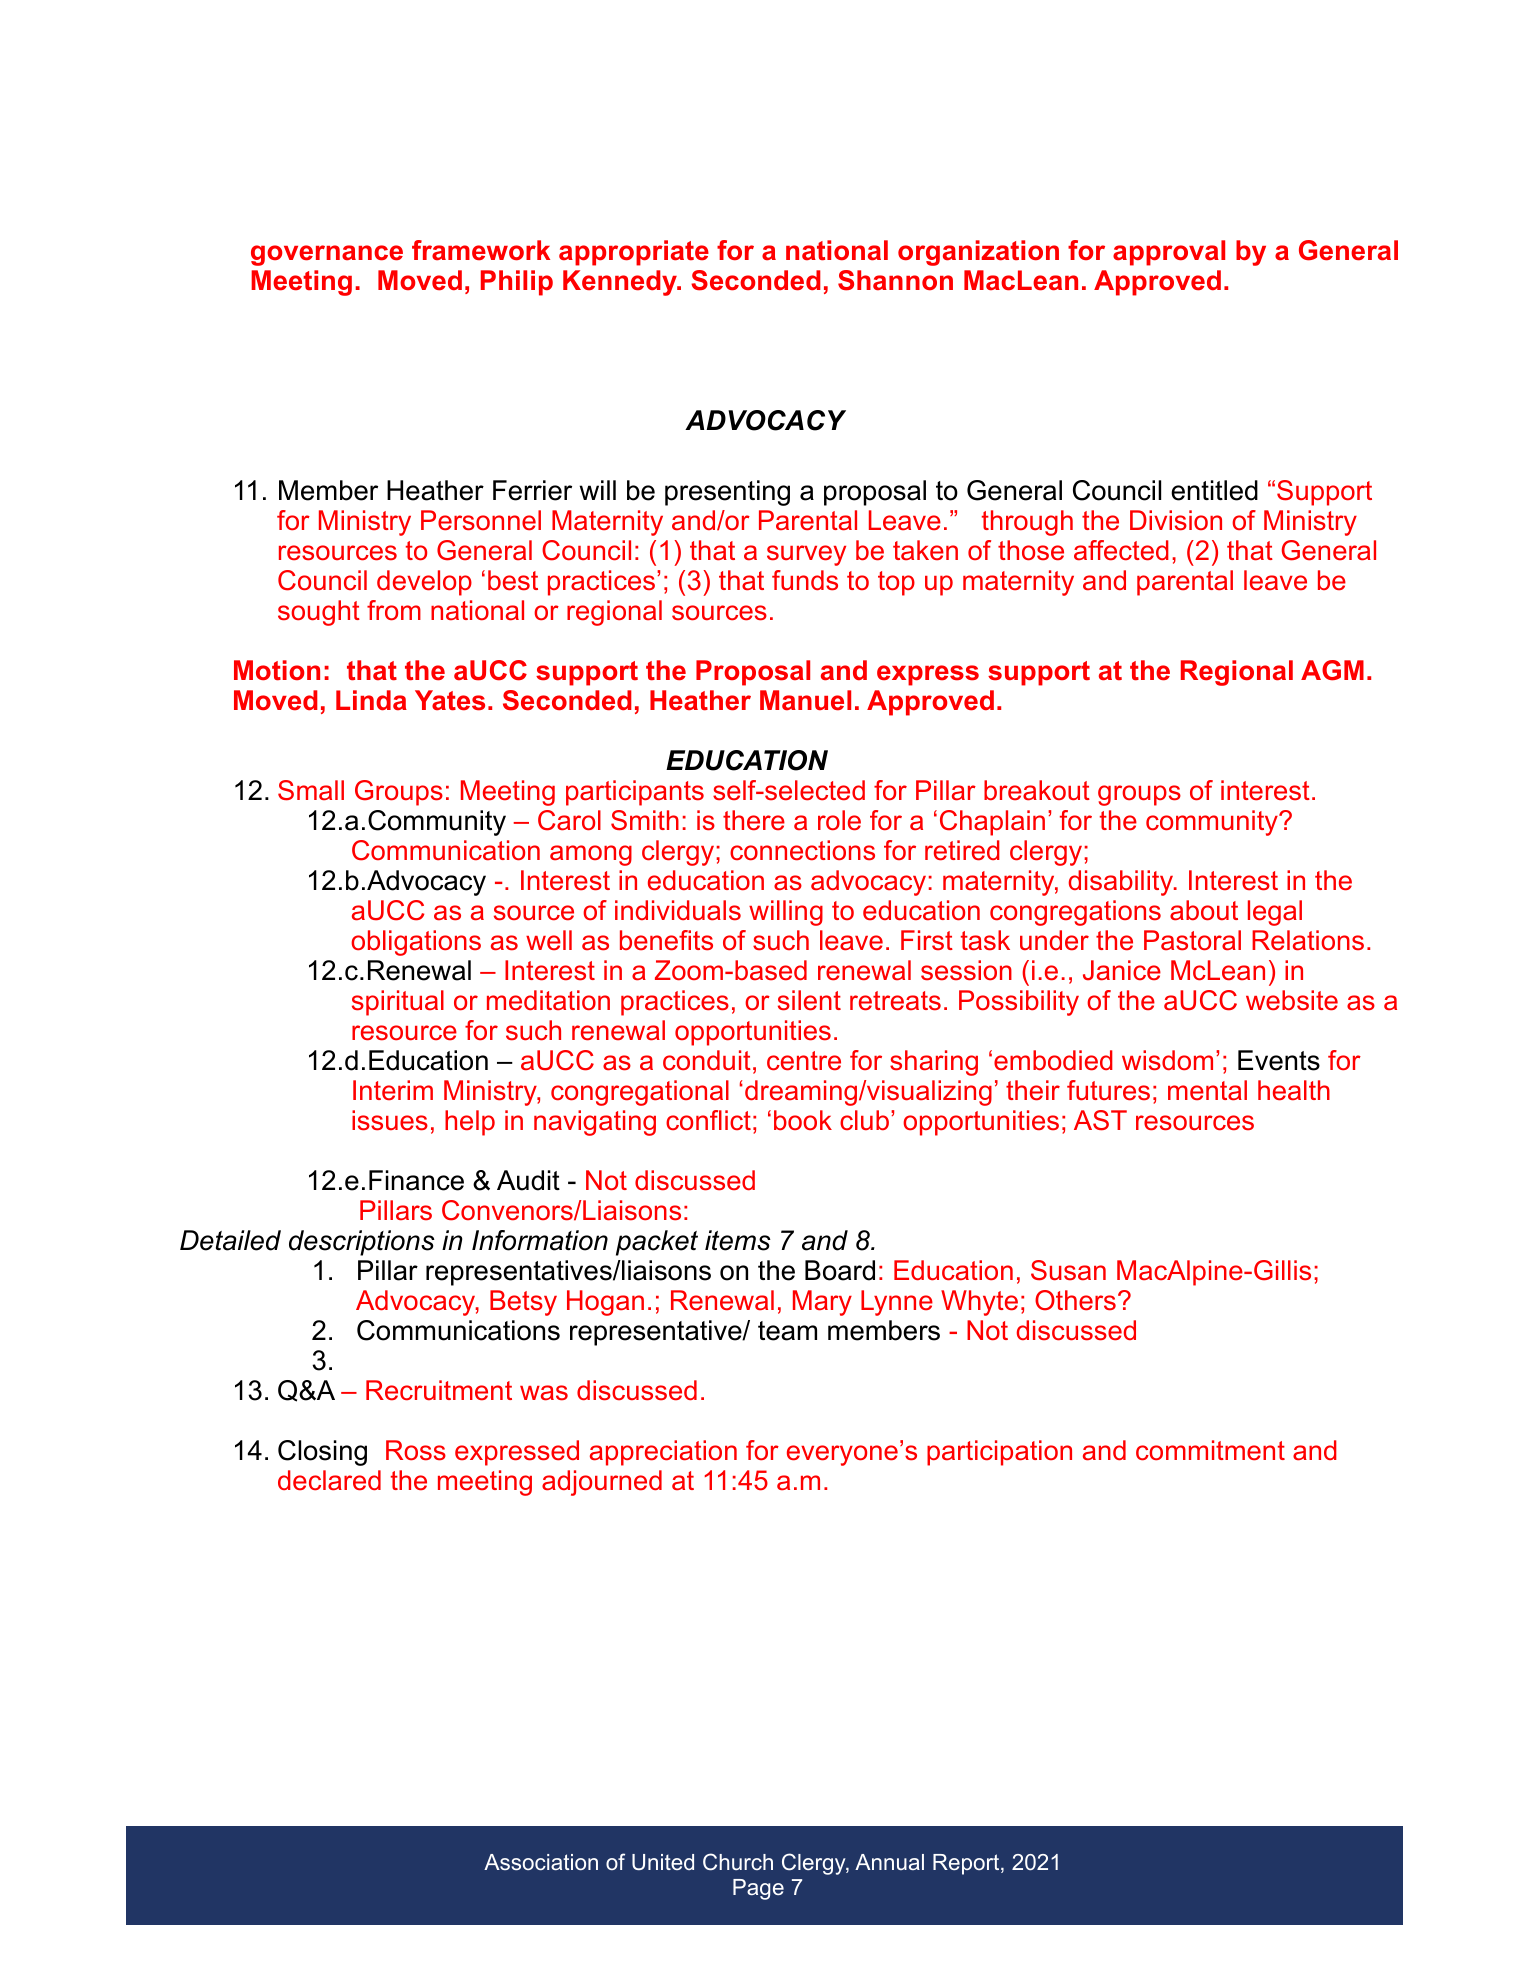 The image size is (1529, 1979). I want to click on approval, so click(1169, 253).
